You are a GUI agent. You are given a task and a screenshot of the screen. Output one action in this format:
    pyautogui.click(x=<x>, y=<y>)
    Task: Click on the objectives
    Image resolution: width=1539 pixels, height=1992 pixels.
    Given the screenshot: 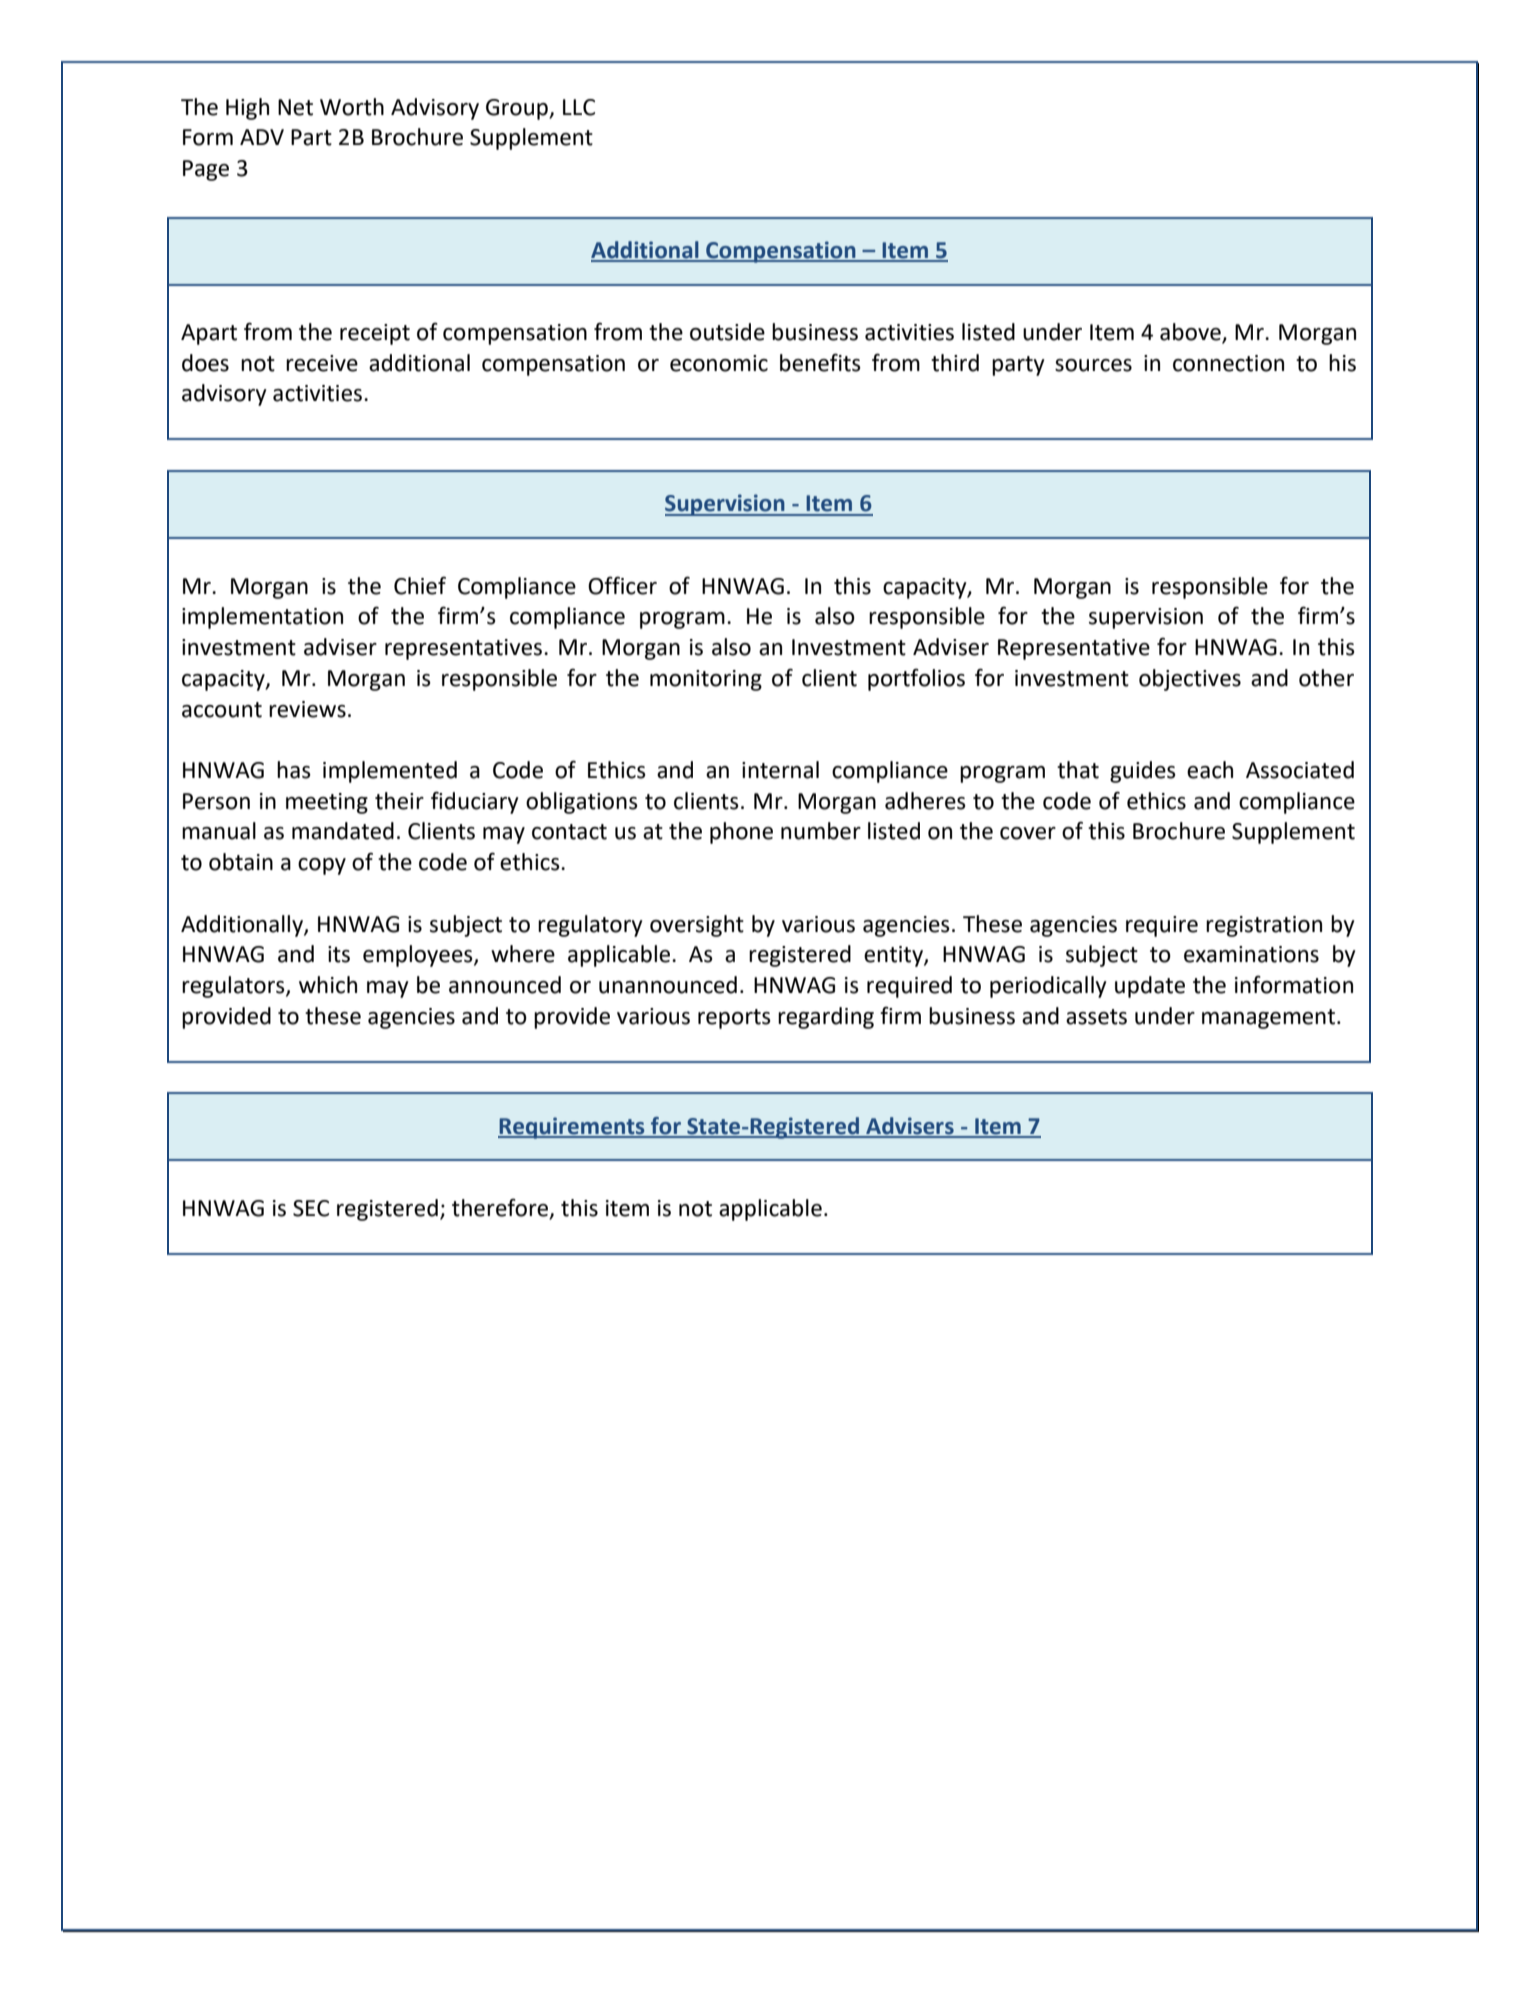 What is the action you would take?
    pyautogui.click(x=1190, y=680)
